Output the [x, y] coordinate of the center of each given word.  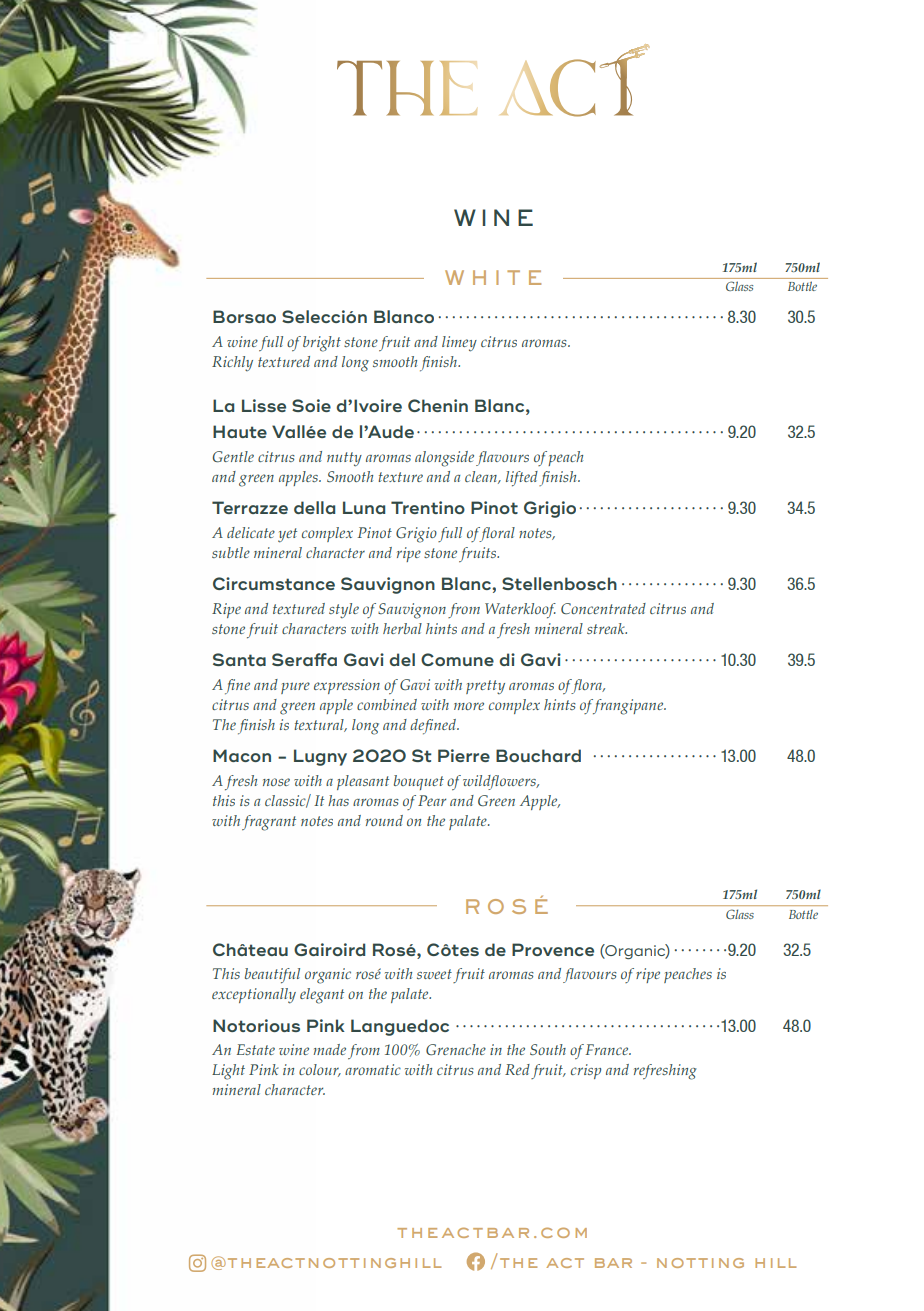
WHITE [493, 277]
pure [295, 688]
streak [607, 628]
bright [322, 344]
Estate [256, 1049]
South [548, 1049]
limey [459, 344]
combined [387, 704]
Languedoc [400, 1027]
